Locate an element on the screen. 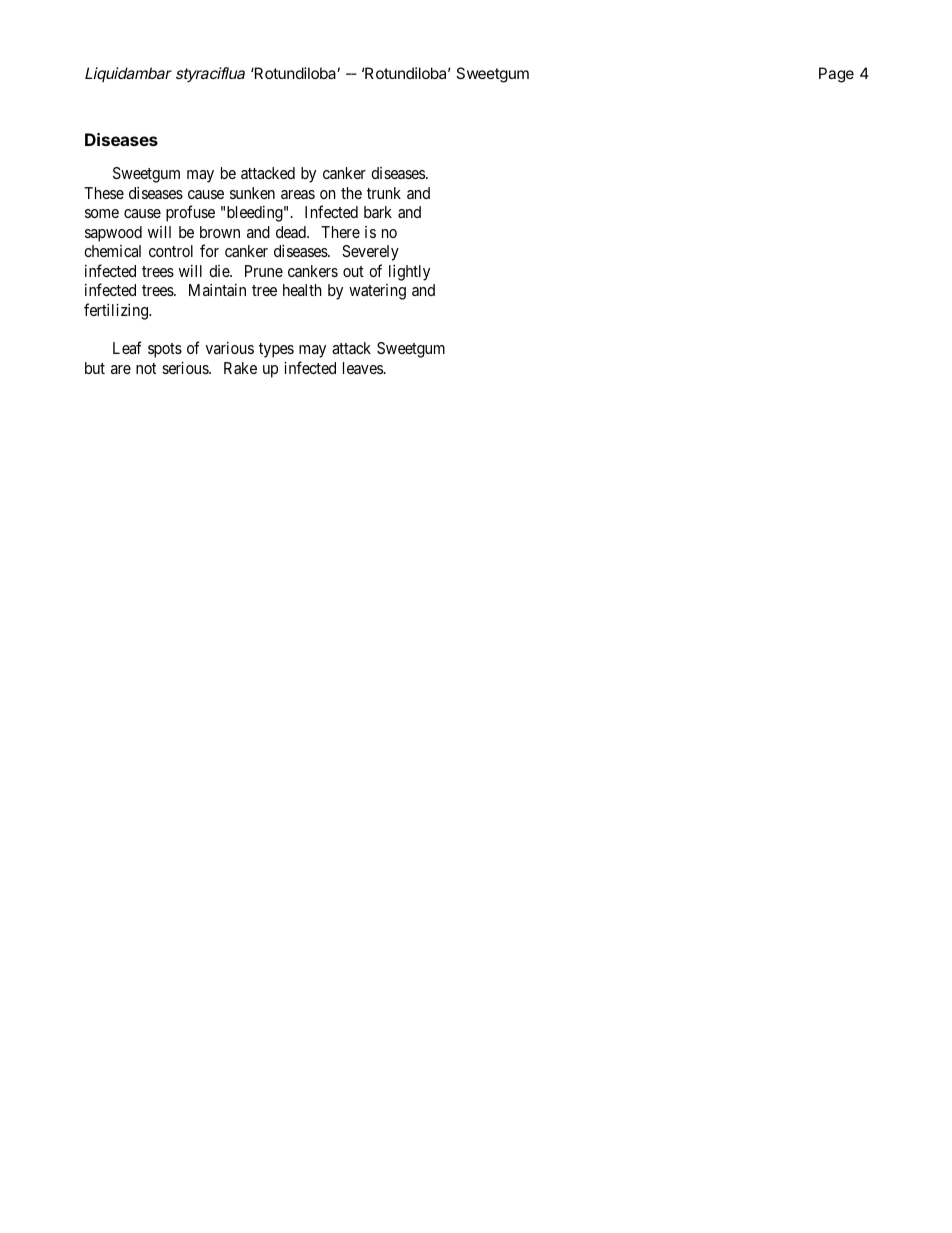 The image size is (952, 1233). Severely is located at coordinates (370, 253).
